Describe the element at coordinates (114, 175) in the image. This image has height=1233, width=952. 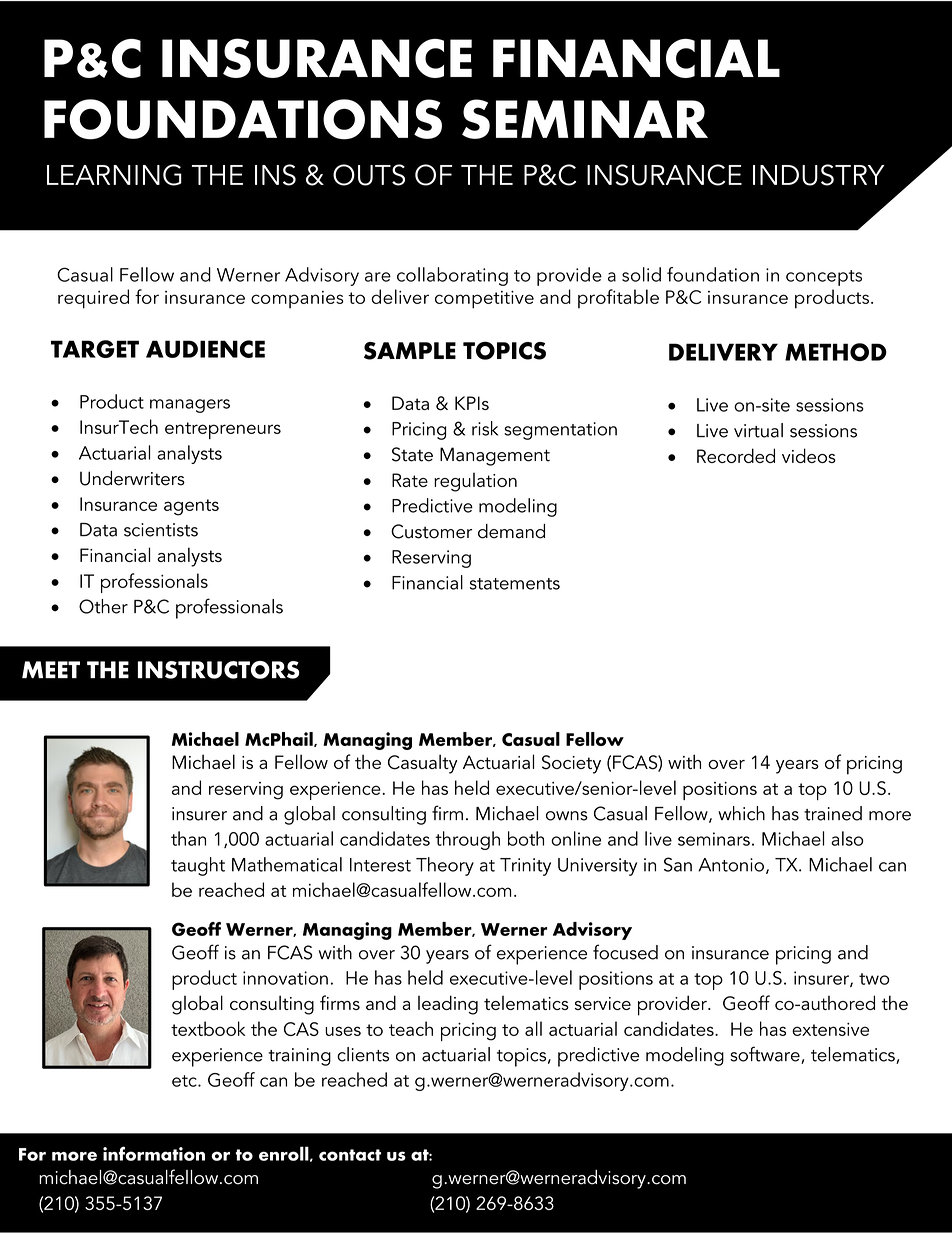
I see `LEARNING` at that location.
